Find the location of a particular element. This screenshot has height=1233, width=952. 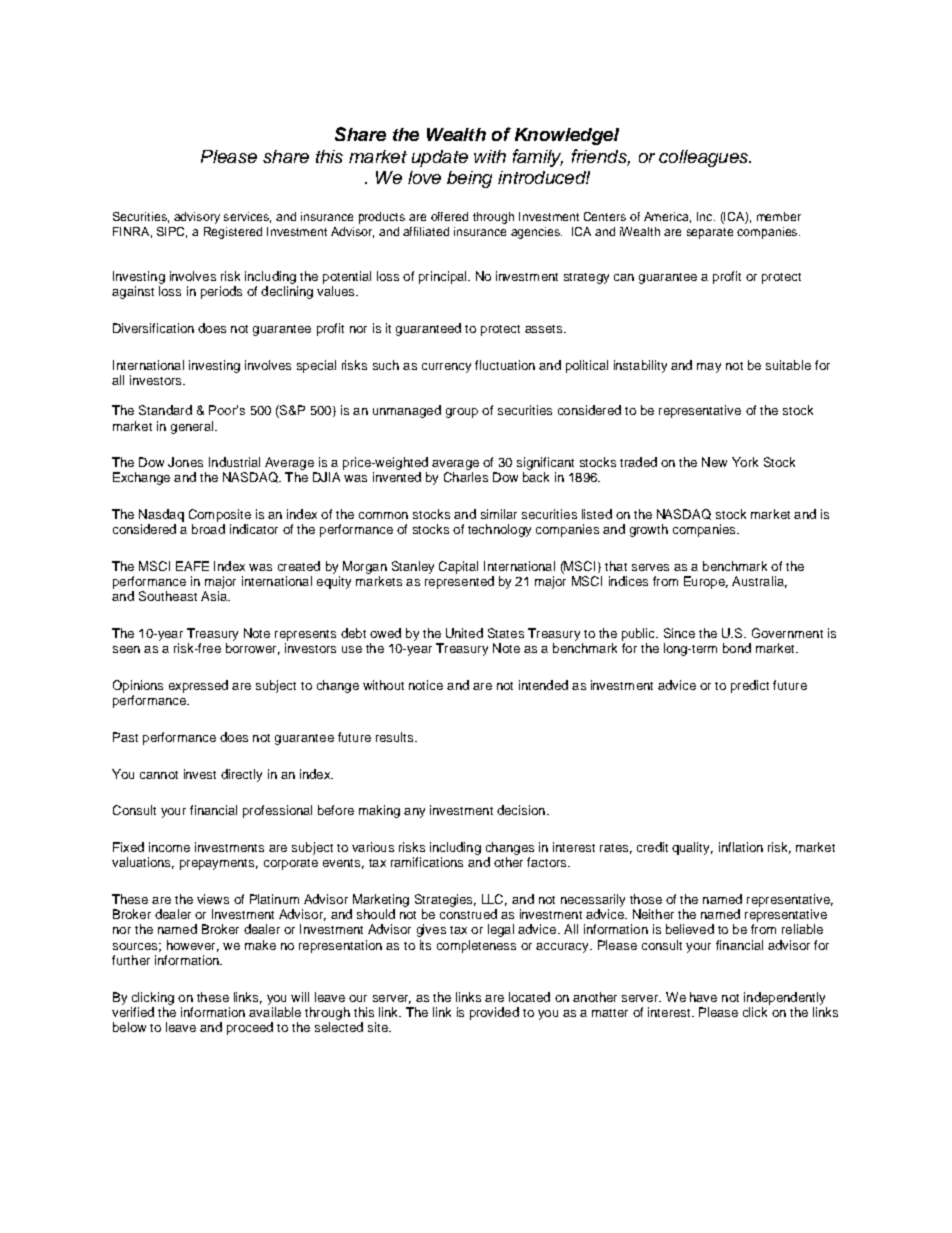

Asia is located at coordinates (215, 596).
